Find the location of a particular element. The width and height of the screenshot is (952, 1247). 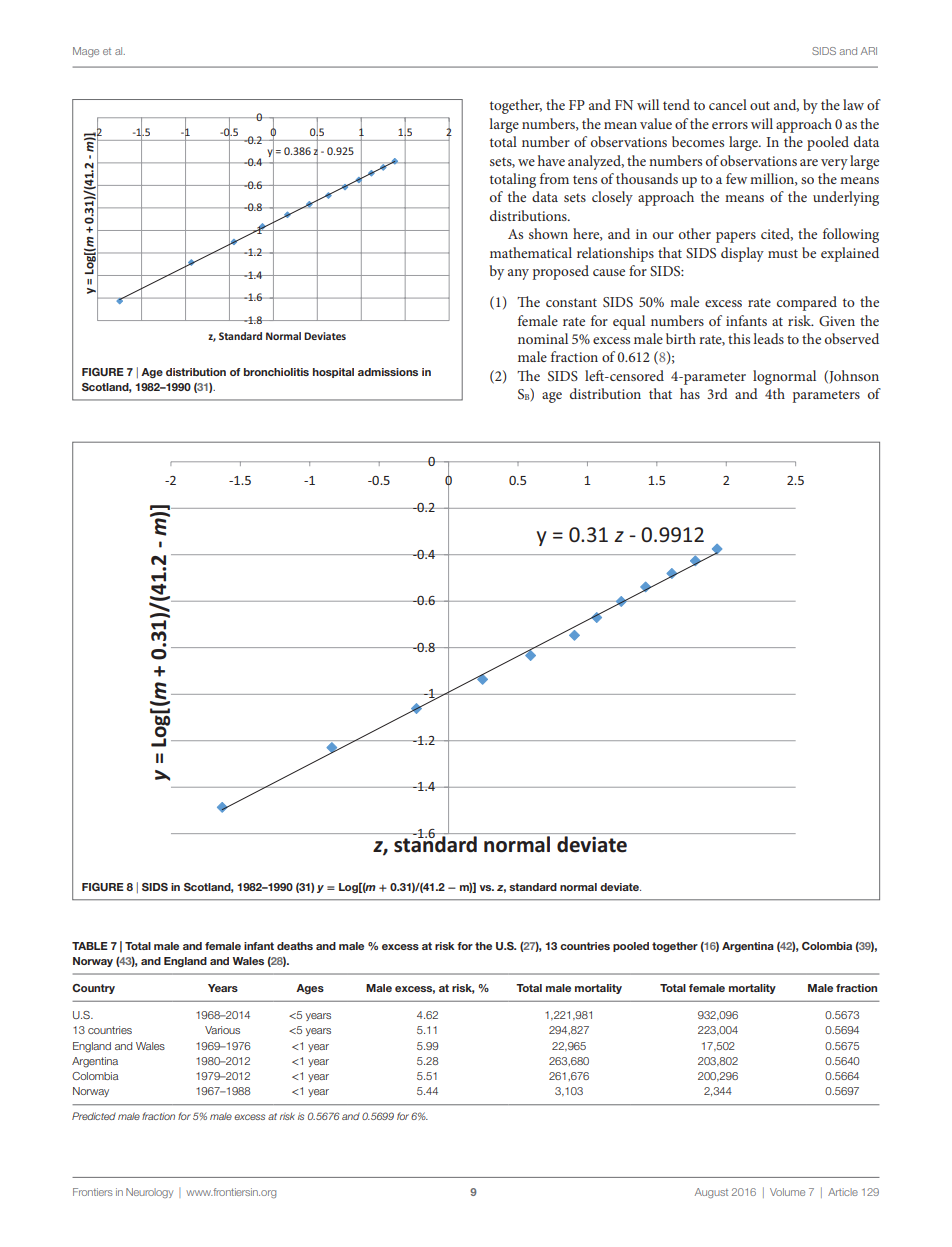

have is located at coordinates (551, 160).
